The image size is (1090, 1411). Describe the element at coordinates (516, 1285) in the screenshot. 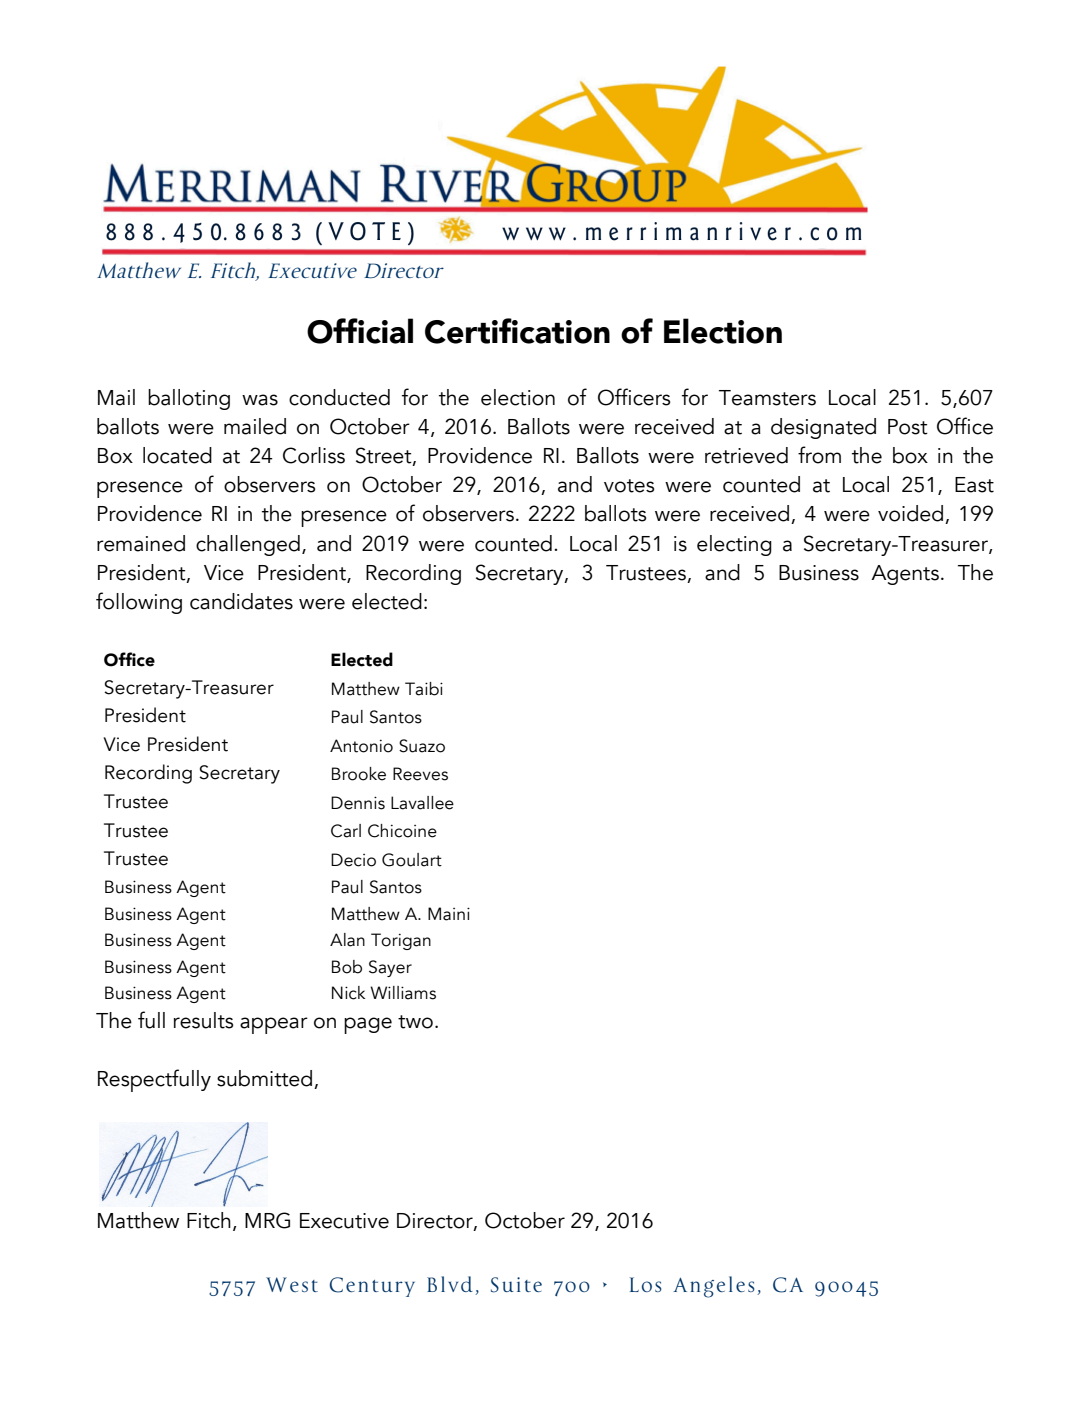

I see `Suite` at that location.
